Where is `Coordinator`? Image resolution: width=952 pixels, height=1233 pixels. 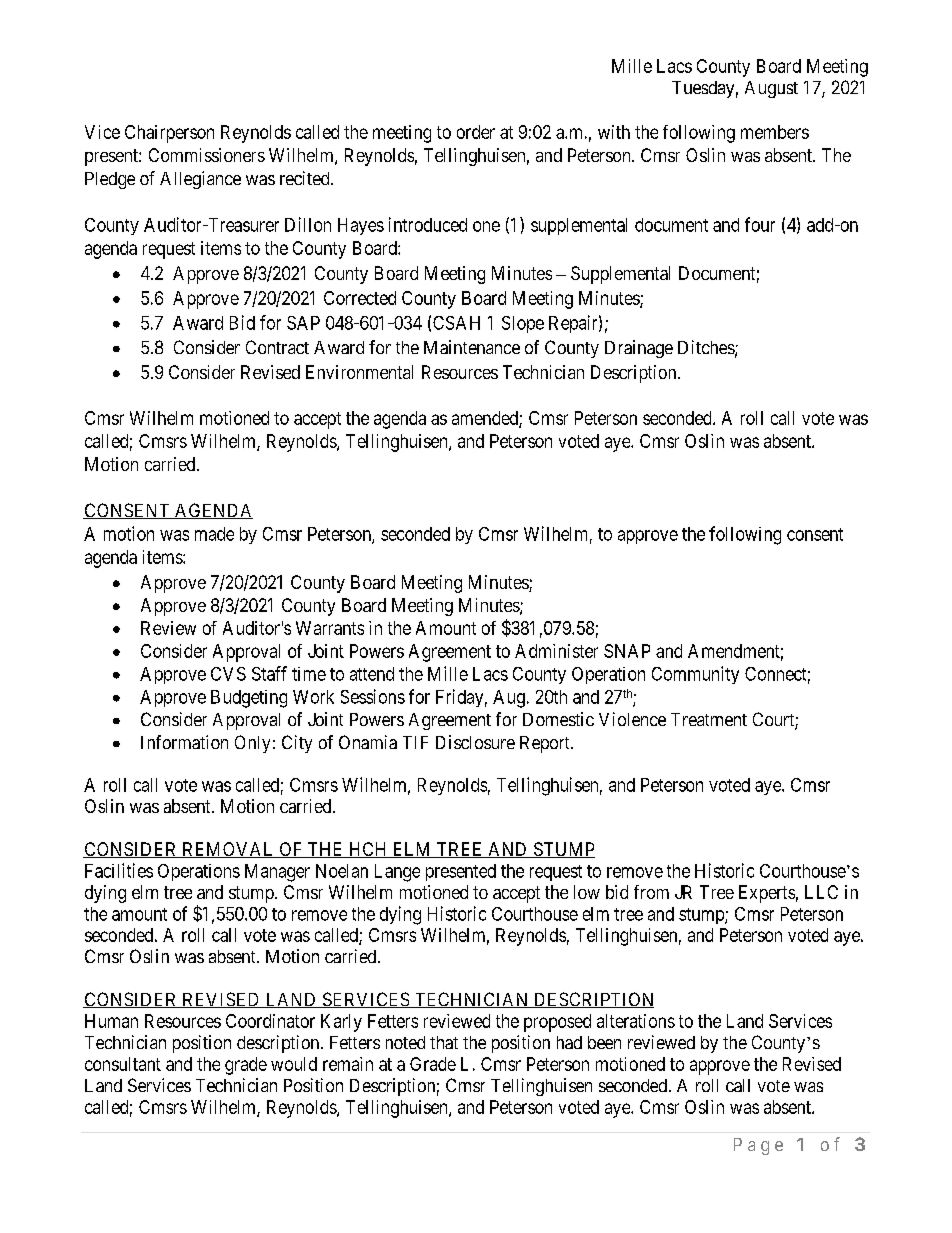
Coordinator is located at coordinates (270, 1021).
